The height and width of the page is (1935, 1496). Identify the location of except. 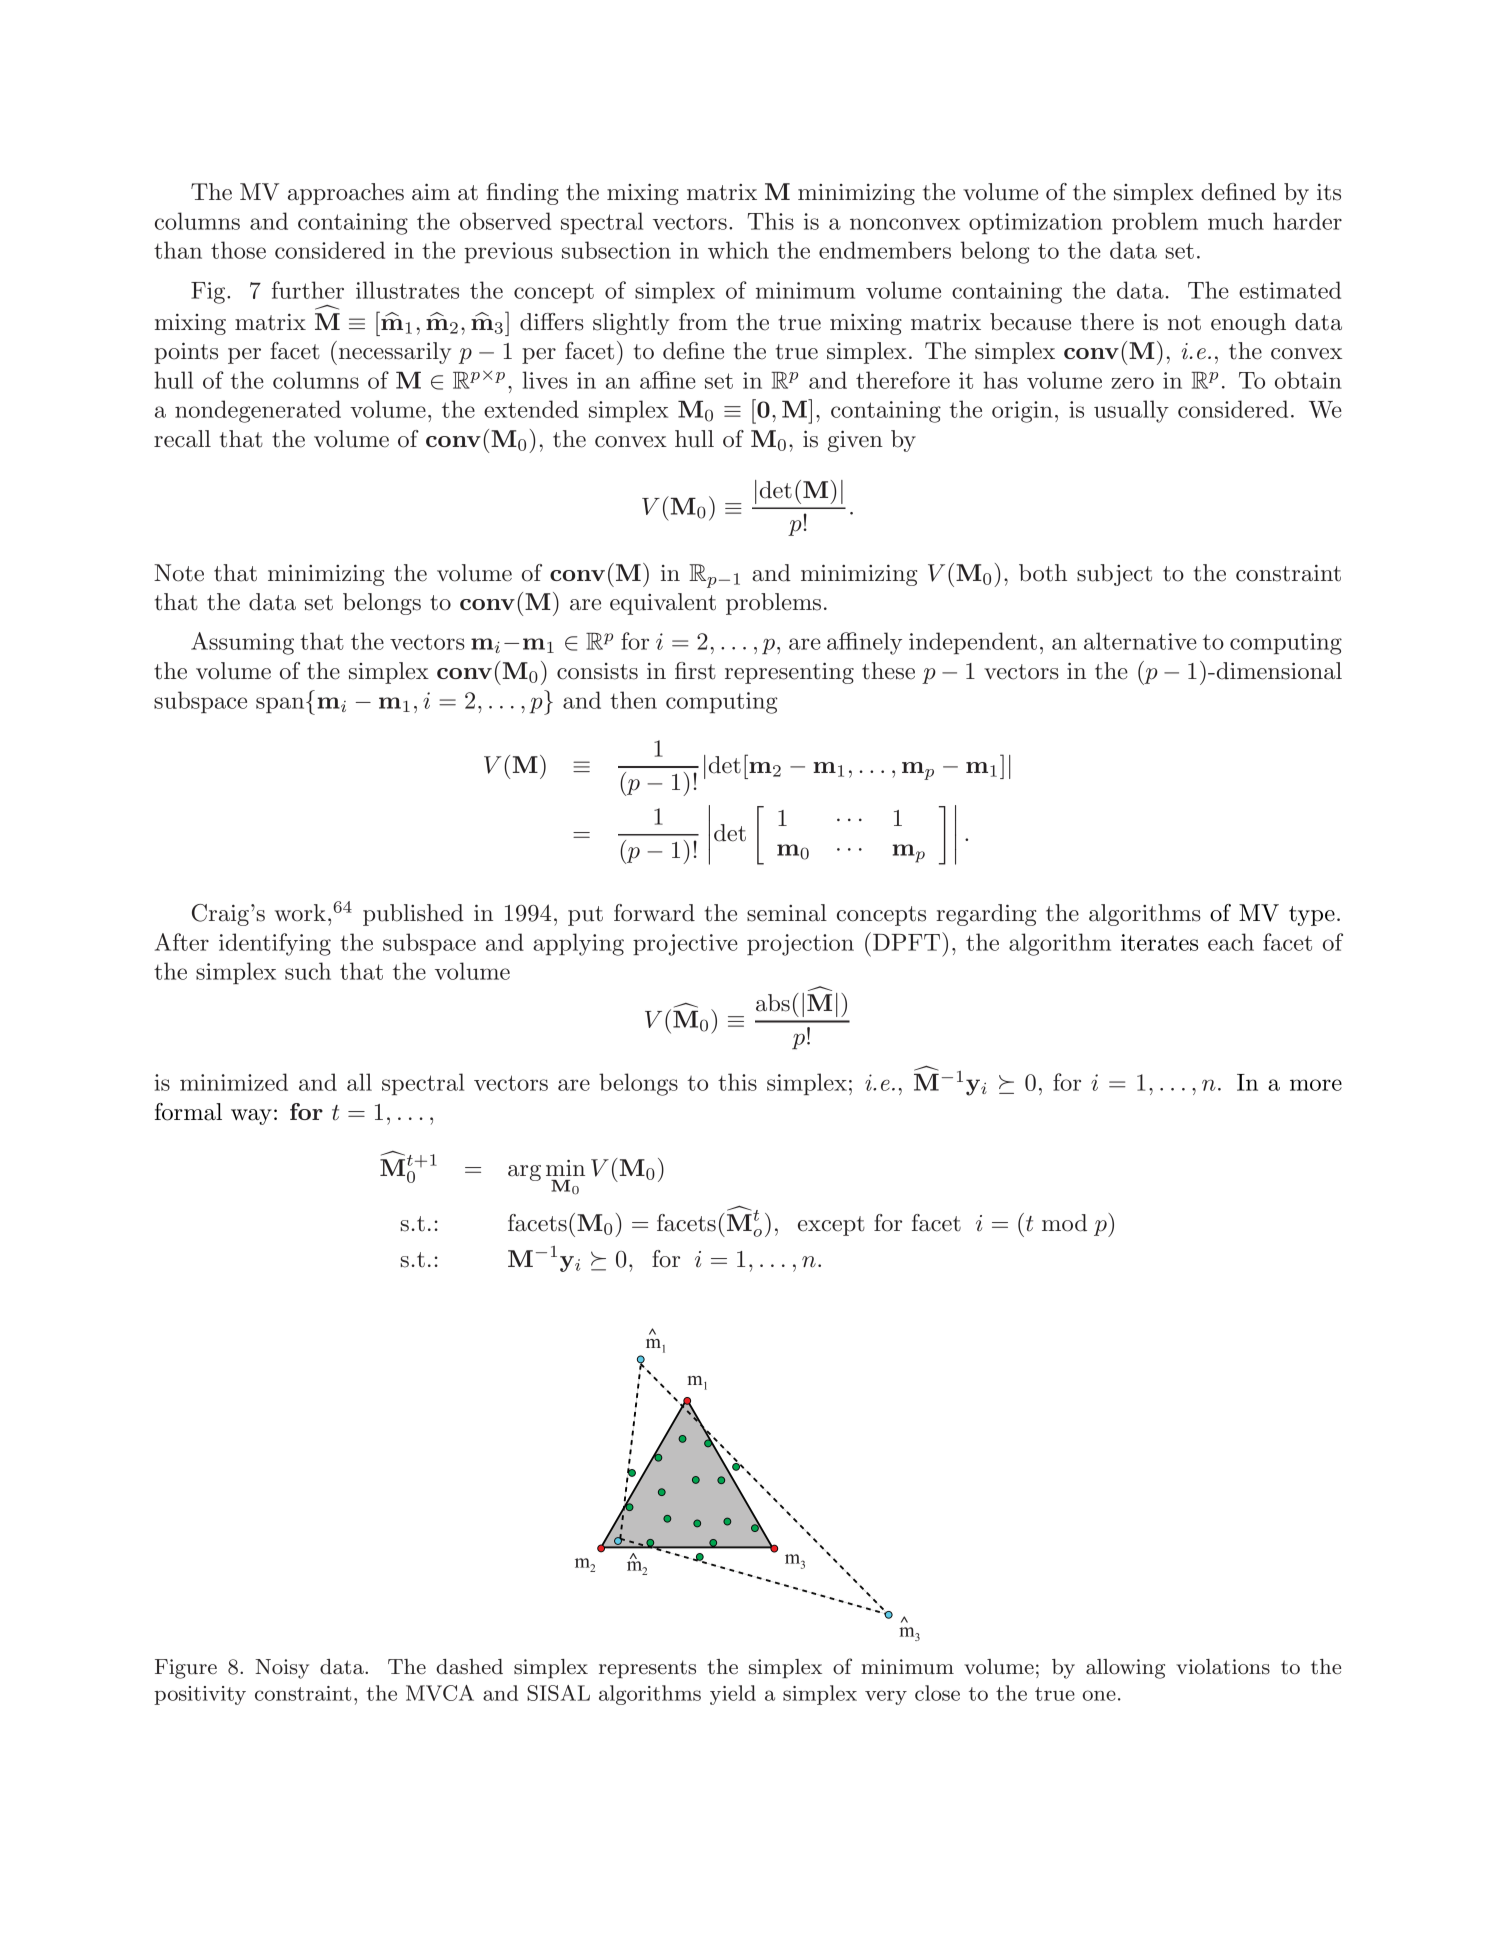
(831, 1226).
